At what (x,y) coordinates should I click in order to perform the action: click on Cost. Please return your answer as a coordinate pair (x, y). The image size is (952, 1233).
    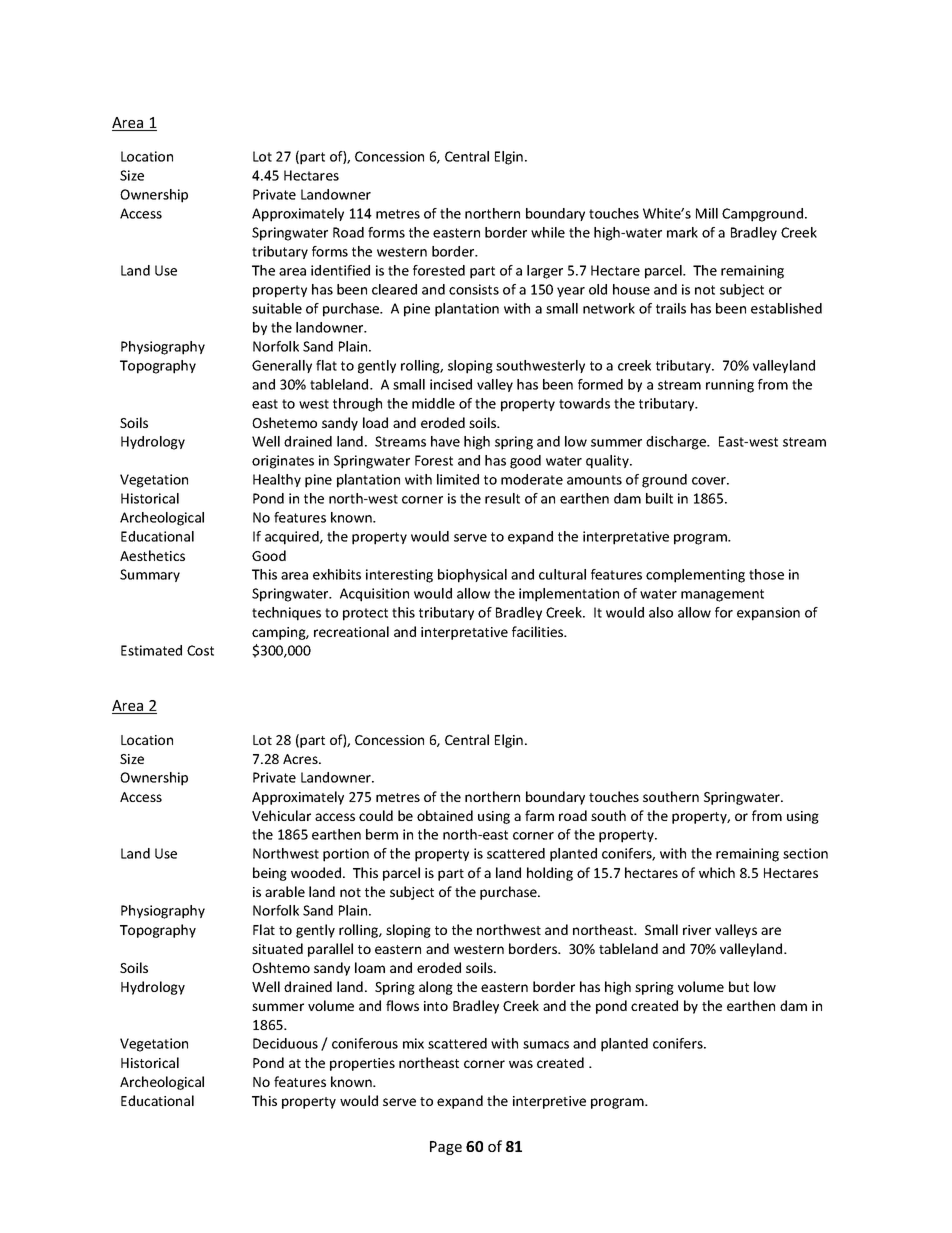
    Looking at the image, I should click on (200, 650).
